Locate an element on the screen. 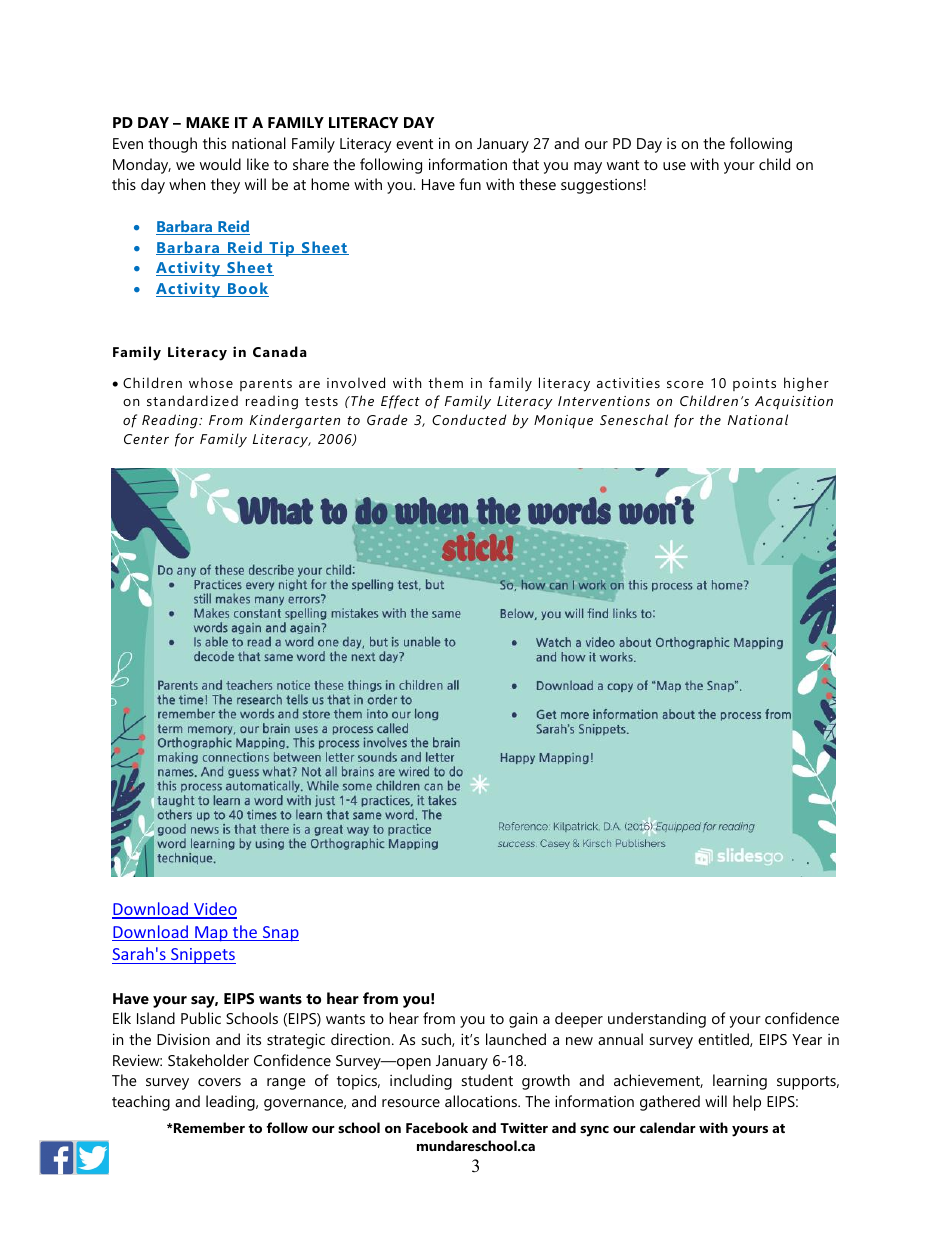 The width and height of the screenshot is (952, 1233). leading is located at coordinates (231, 1103).
